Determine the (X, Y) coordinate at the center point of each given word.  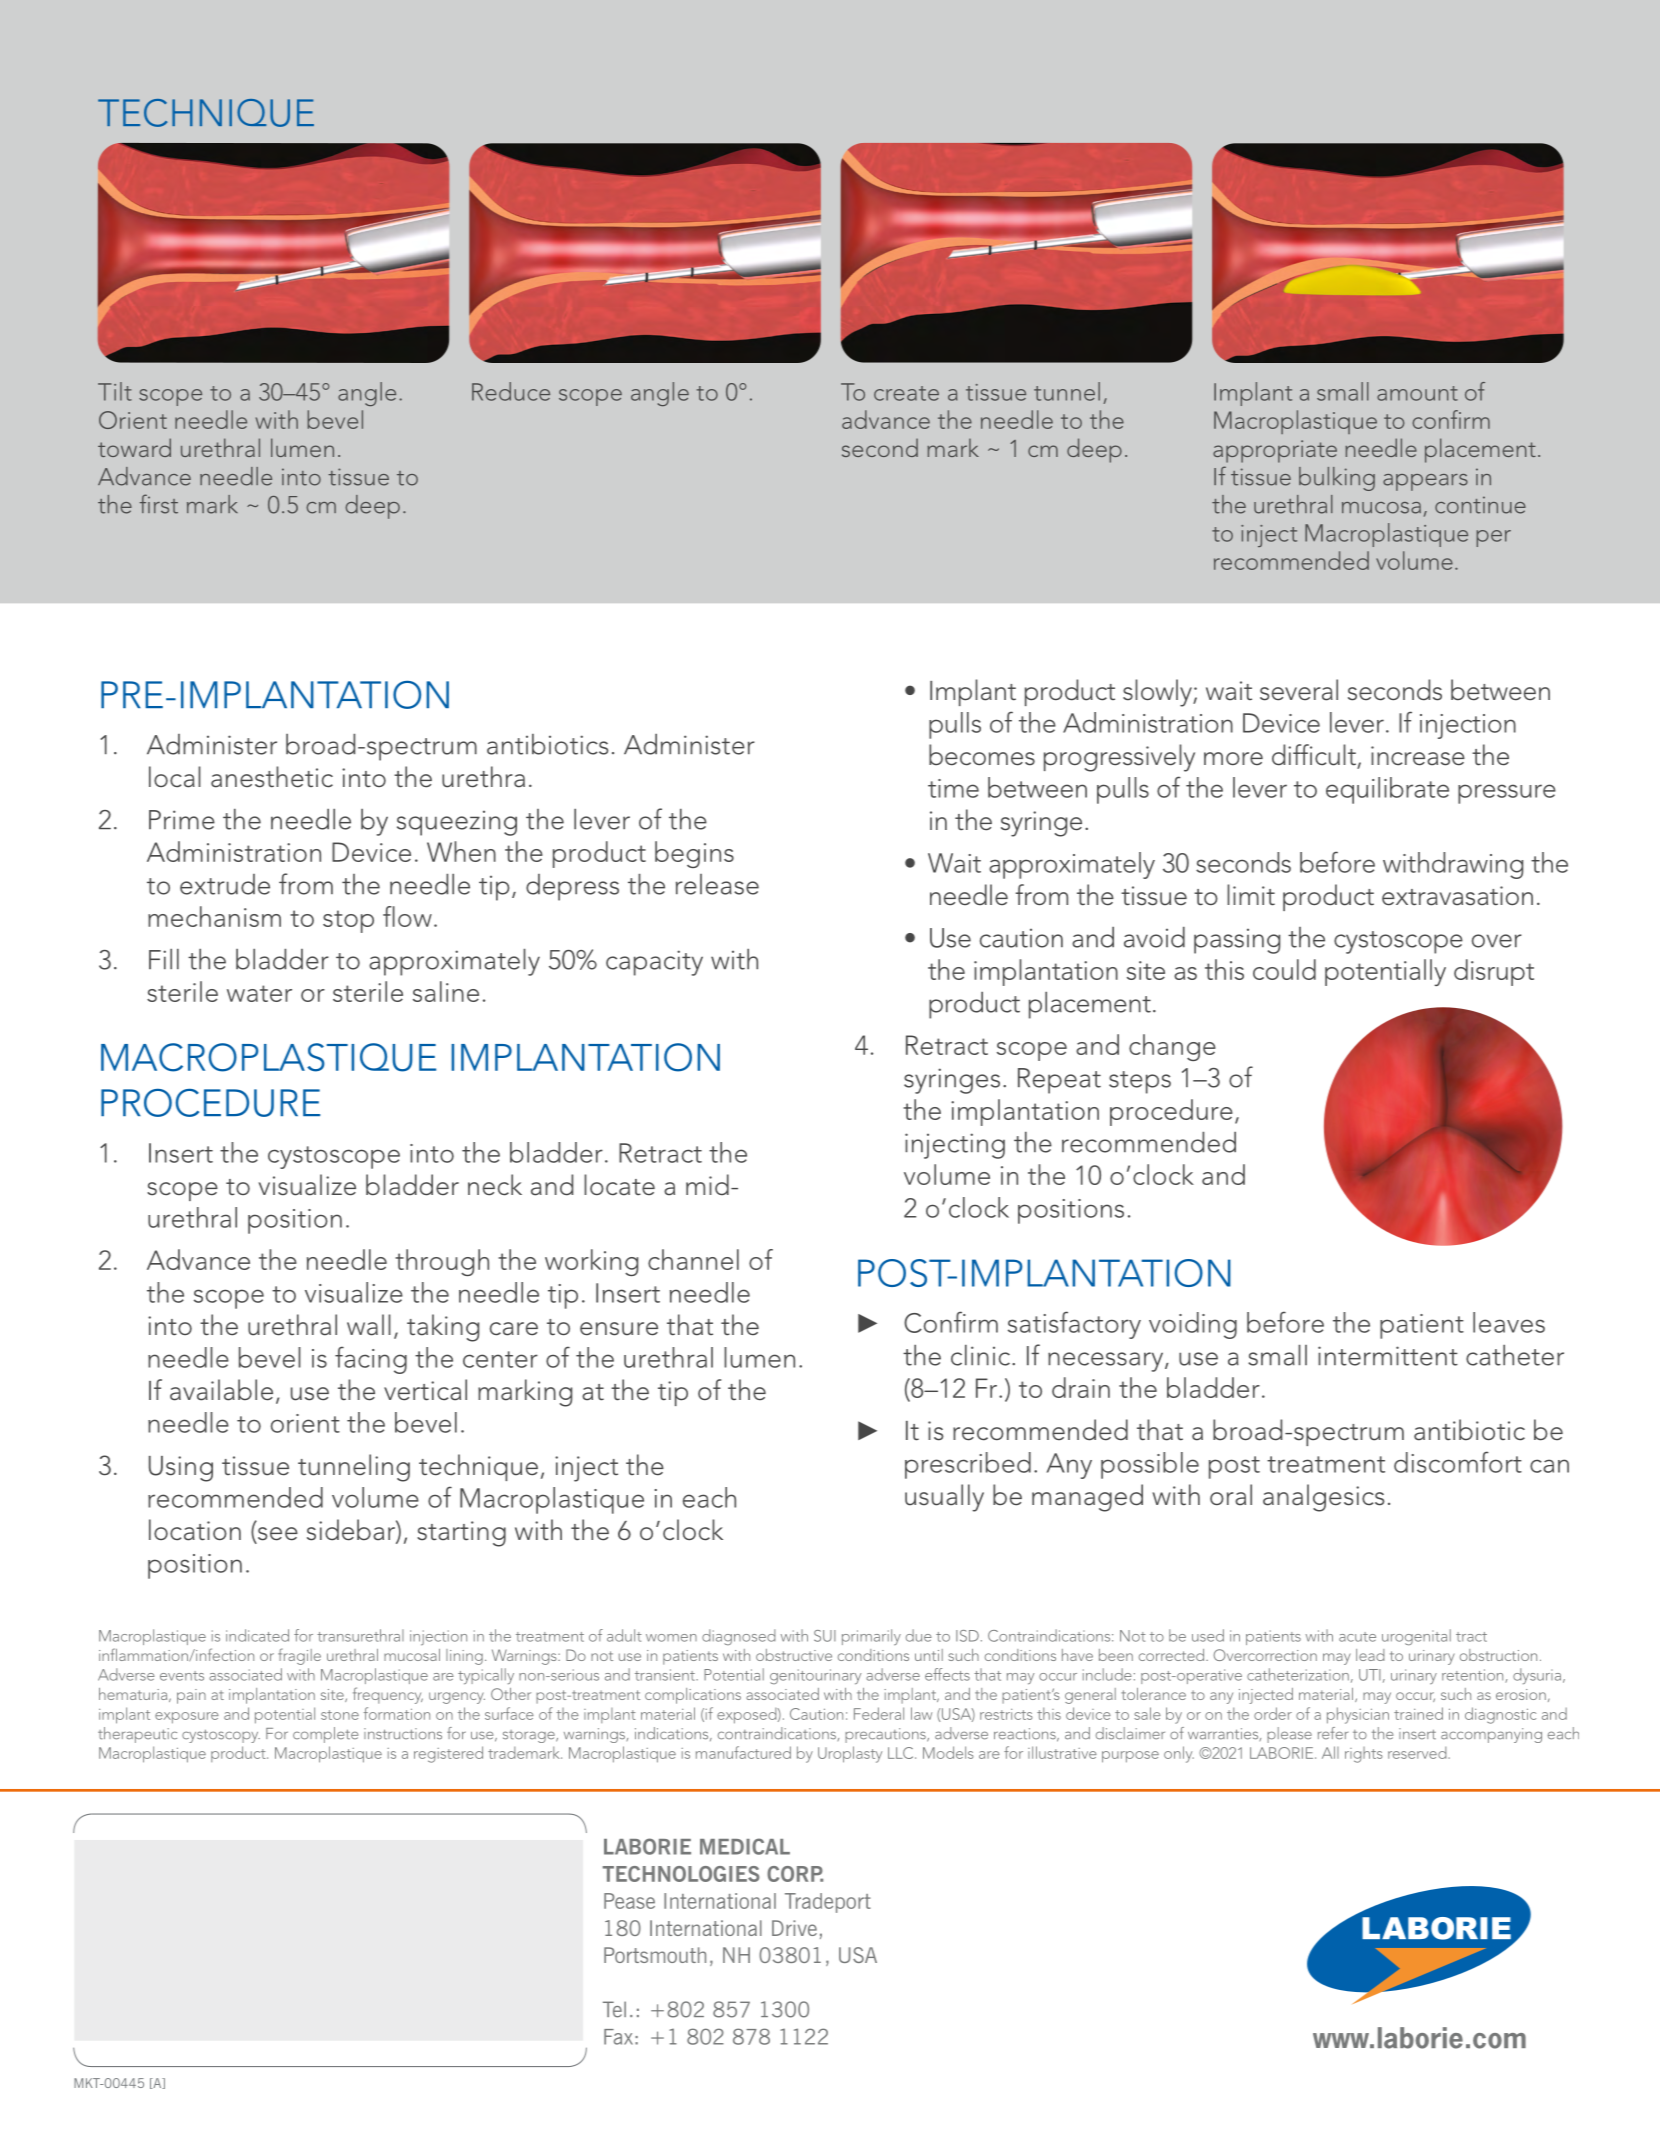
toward (134, 447)
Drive (794, 1928)
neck (495, 1185)
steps (1140, 1082)
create (906, 393)
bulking (1337, 479)
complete (325, 1735)
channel (693, 1259)
